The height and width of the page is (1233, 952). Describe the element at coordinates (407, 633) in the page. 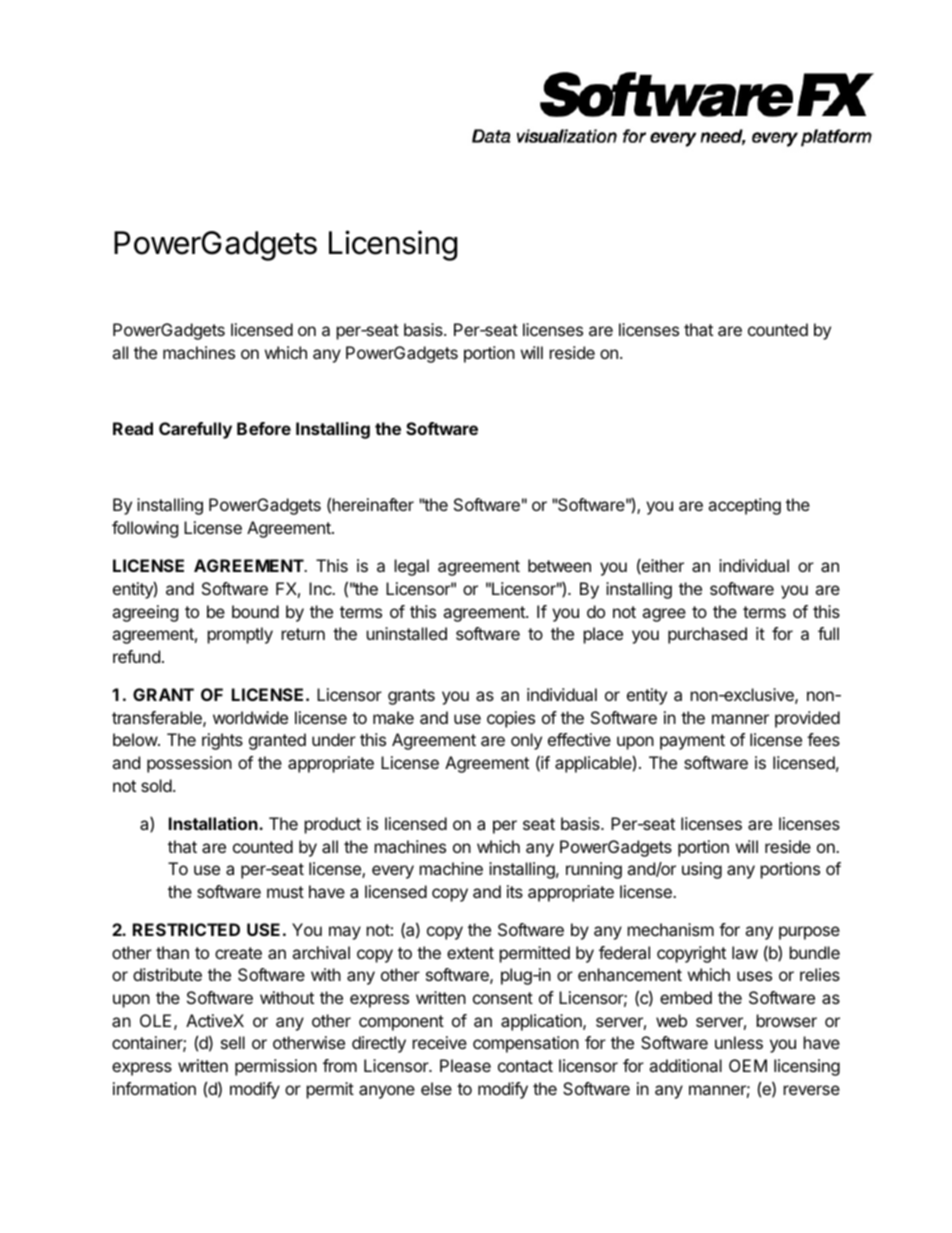

I see `uninstalled` at that location.
